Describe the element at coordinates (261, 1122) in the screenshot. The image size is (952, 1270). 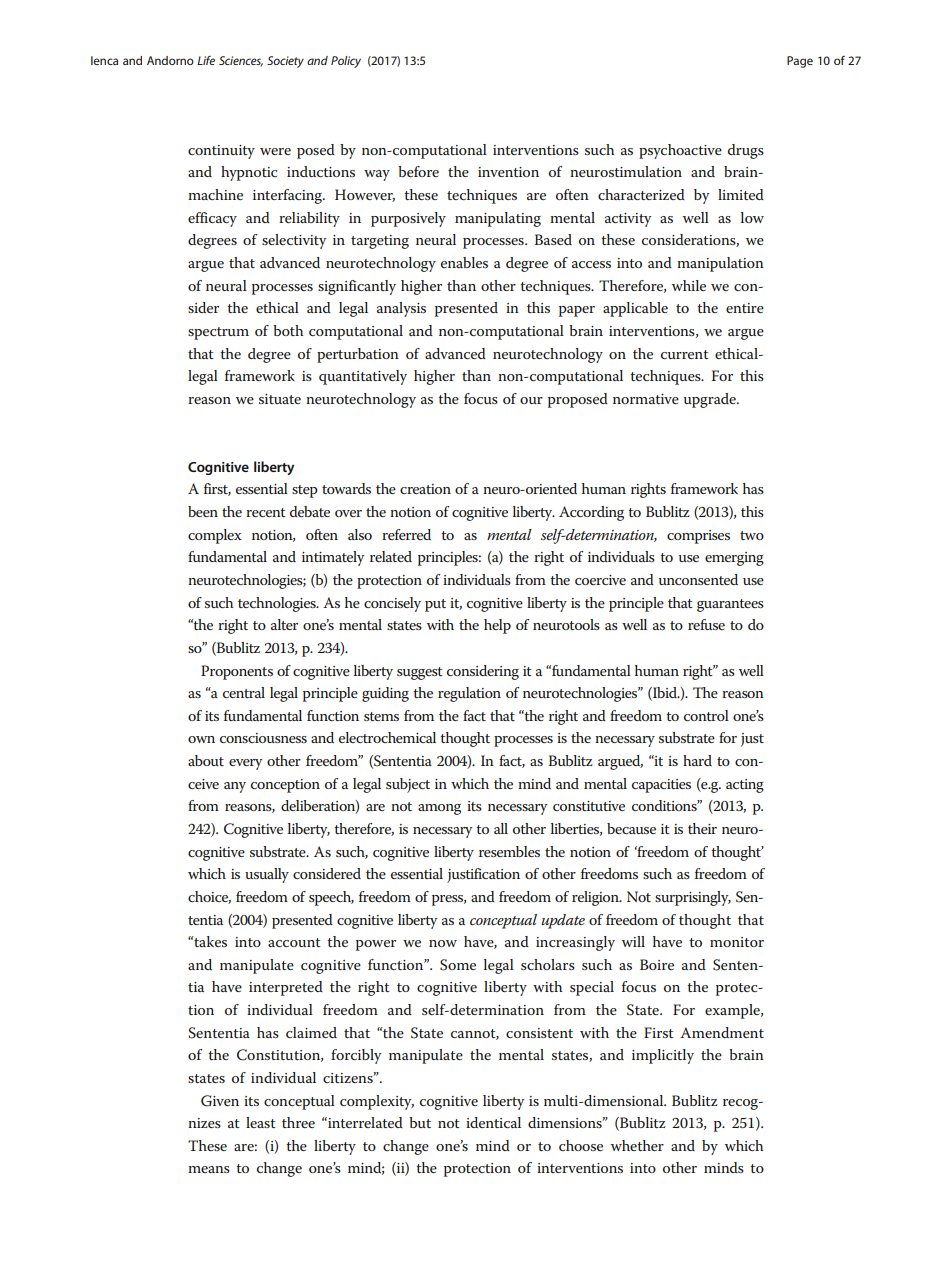
I see `least` at that location.
